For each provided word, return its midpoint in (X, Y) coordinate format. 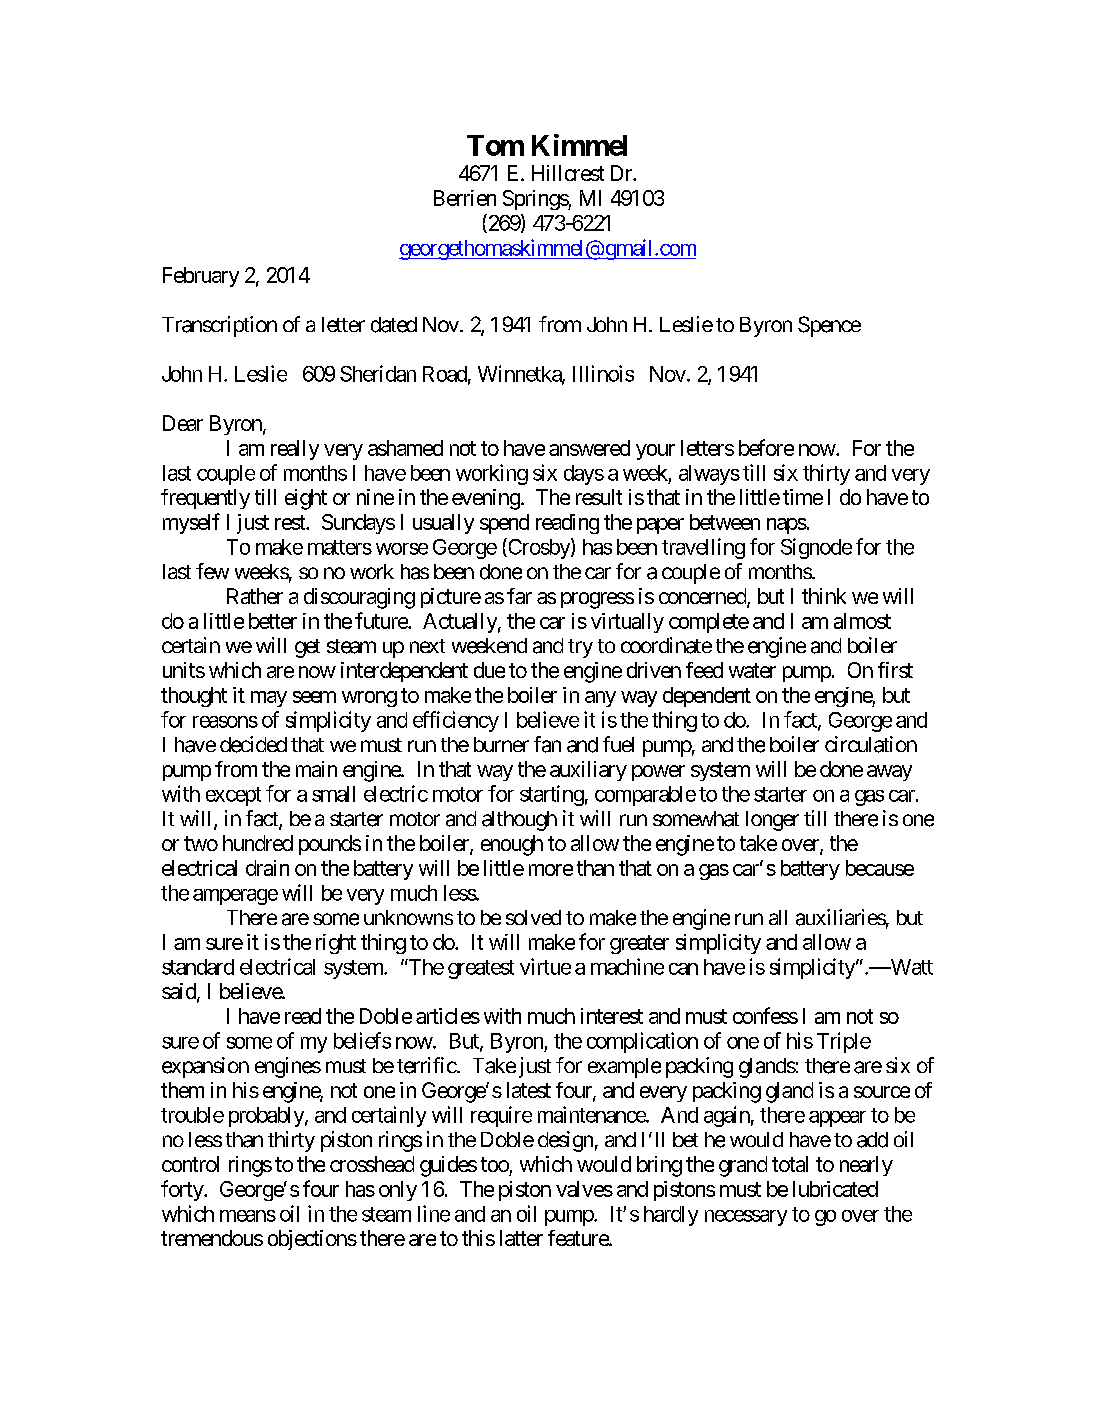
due (489, 670)
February (201, 277)
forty (183, 1190)
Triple (844, 1042)
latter (521, 1238)
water (752, 670)
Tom (495, 145)
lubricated (835, 1189)
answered (589, 448)
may (269, 699)
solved (533, 917)
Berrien (465, 198)
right (336, 944)
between (725, 522)
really (295, 450)
